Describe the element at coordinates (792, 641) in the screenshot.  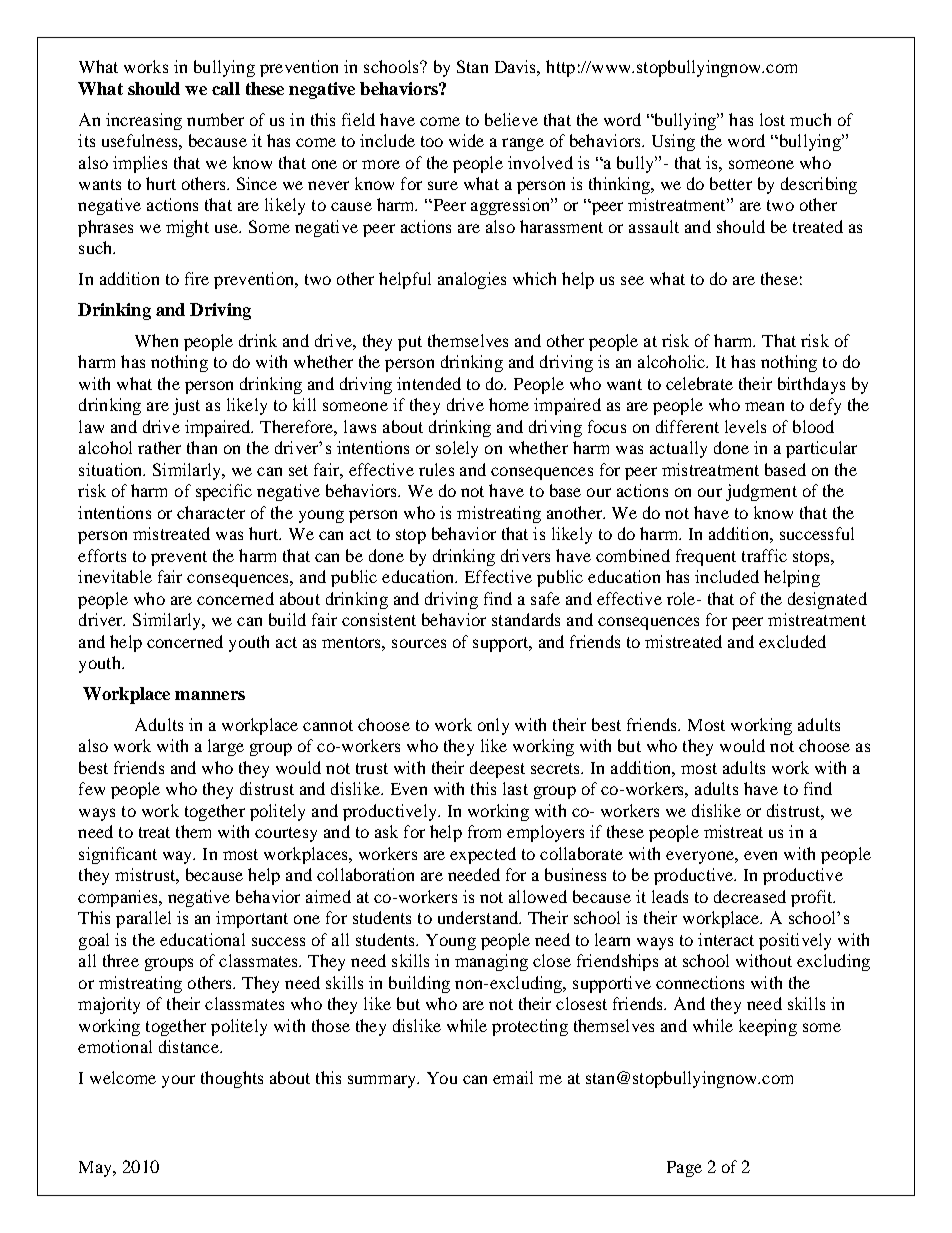
I see `excluded` at that location.
